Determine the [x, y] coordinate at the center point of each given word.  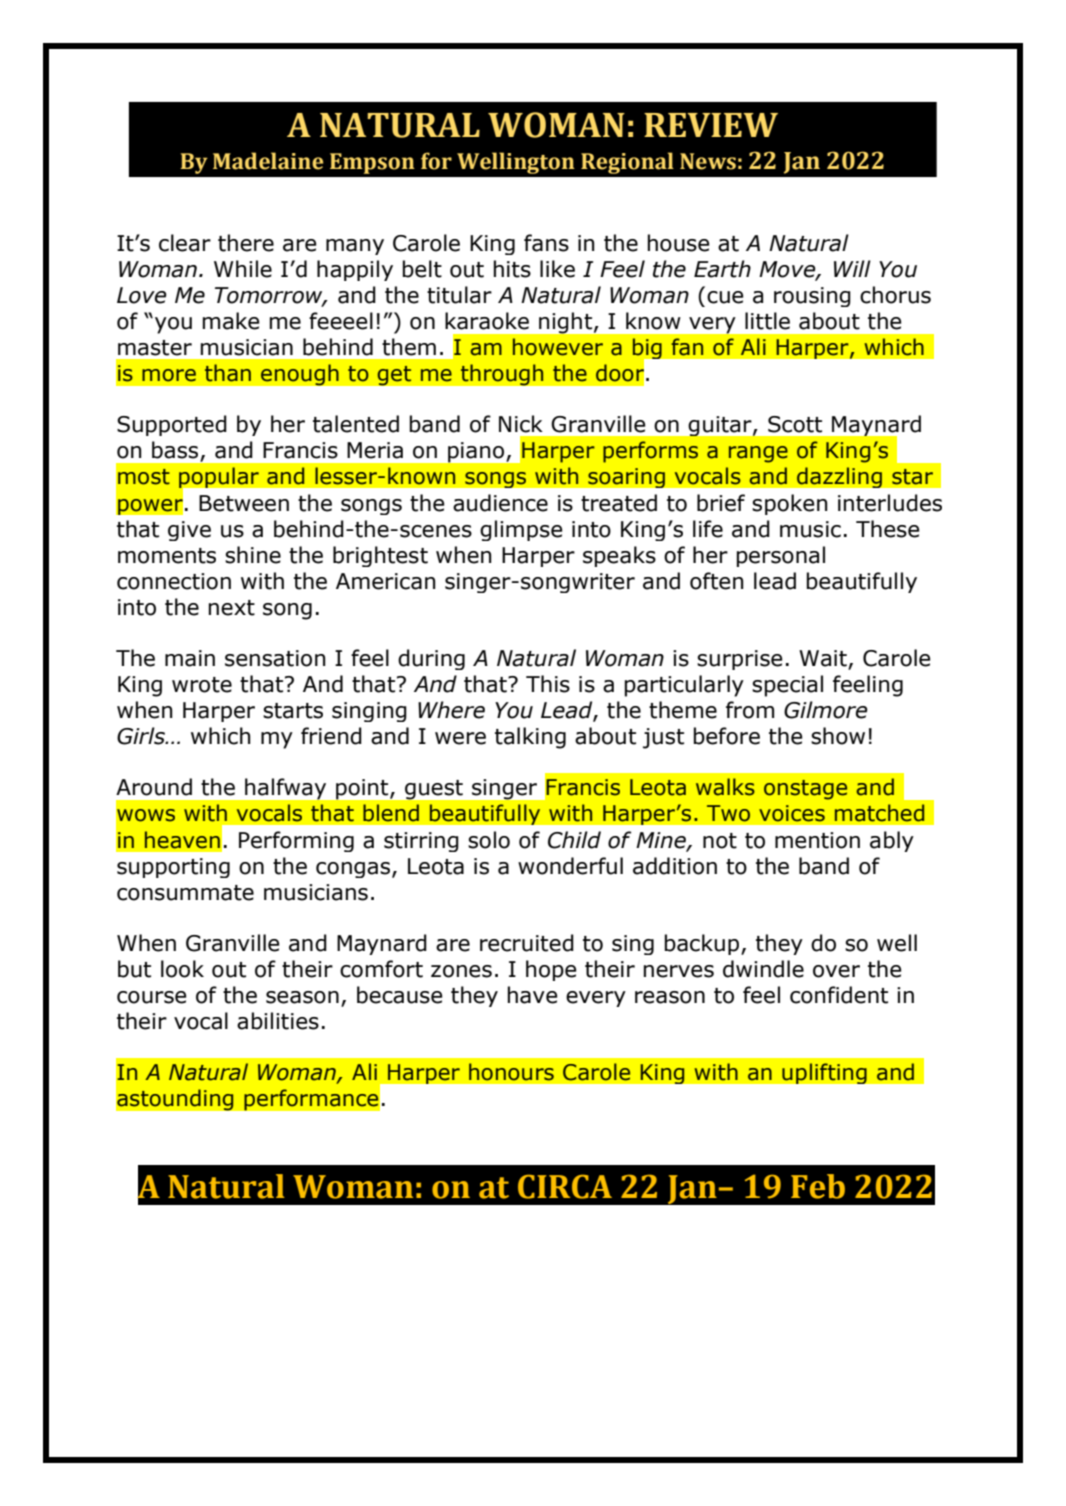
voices [792, 813]
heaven [182, 840]
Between [244, 503]
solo [489, 840]
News [708, 161]
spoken [790, 504]
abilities [278, 1021]
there [246, 243]
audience [500, 503]
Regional [627, 163]
